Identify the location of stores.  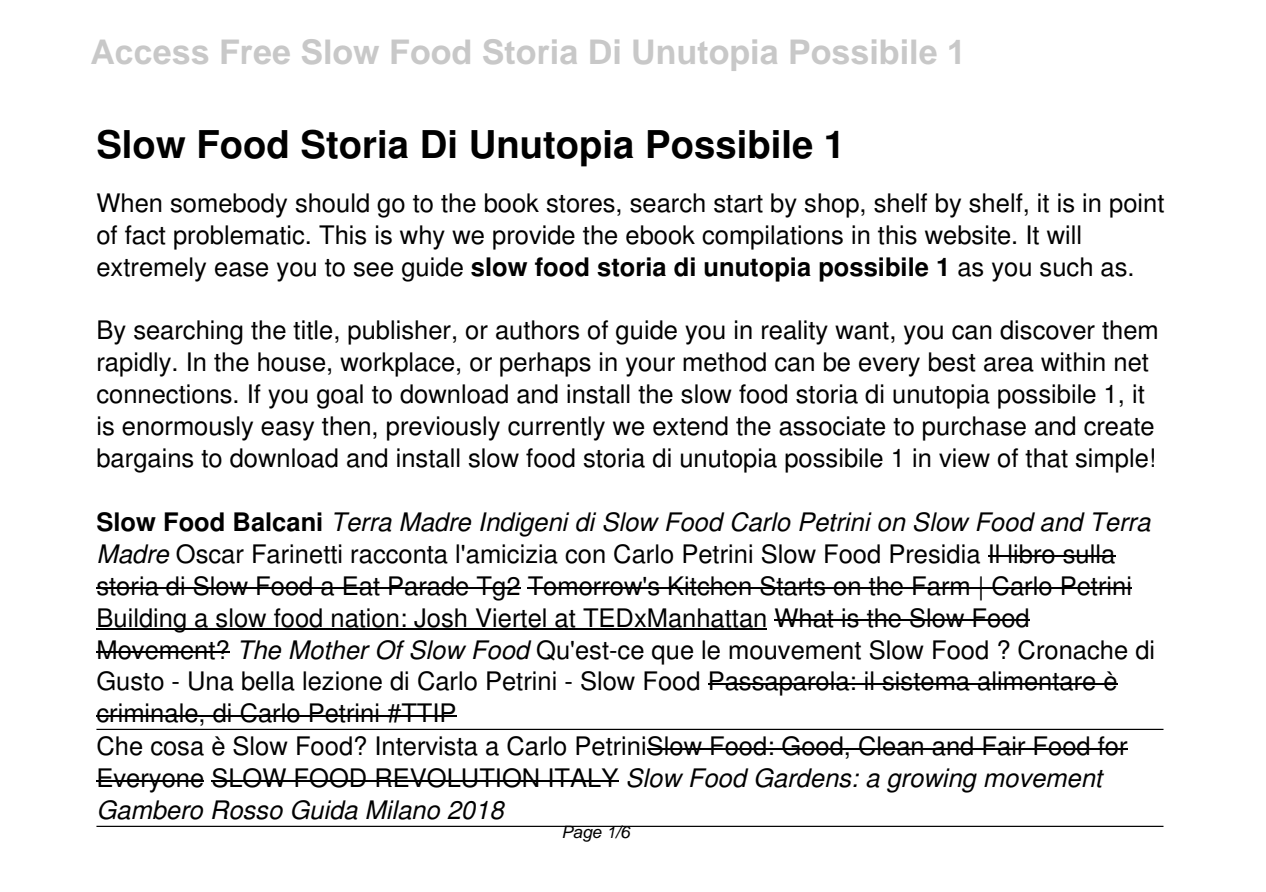
(580, 204).
